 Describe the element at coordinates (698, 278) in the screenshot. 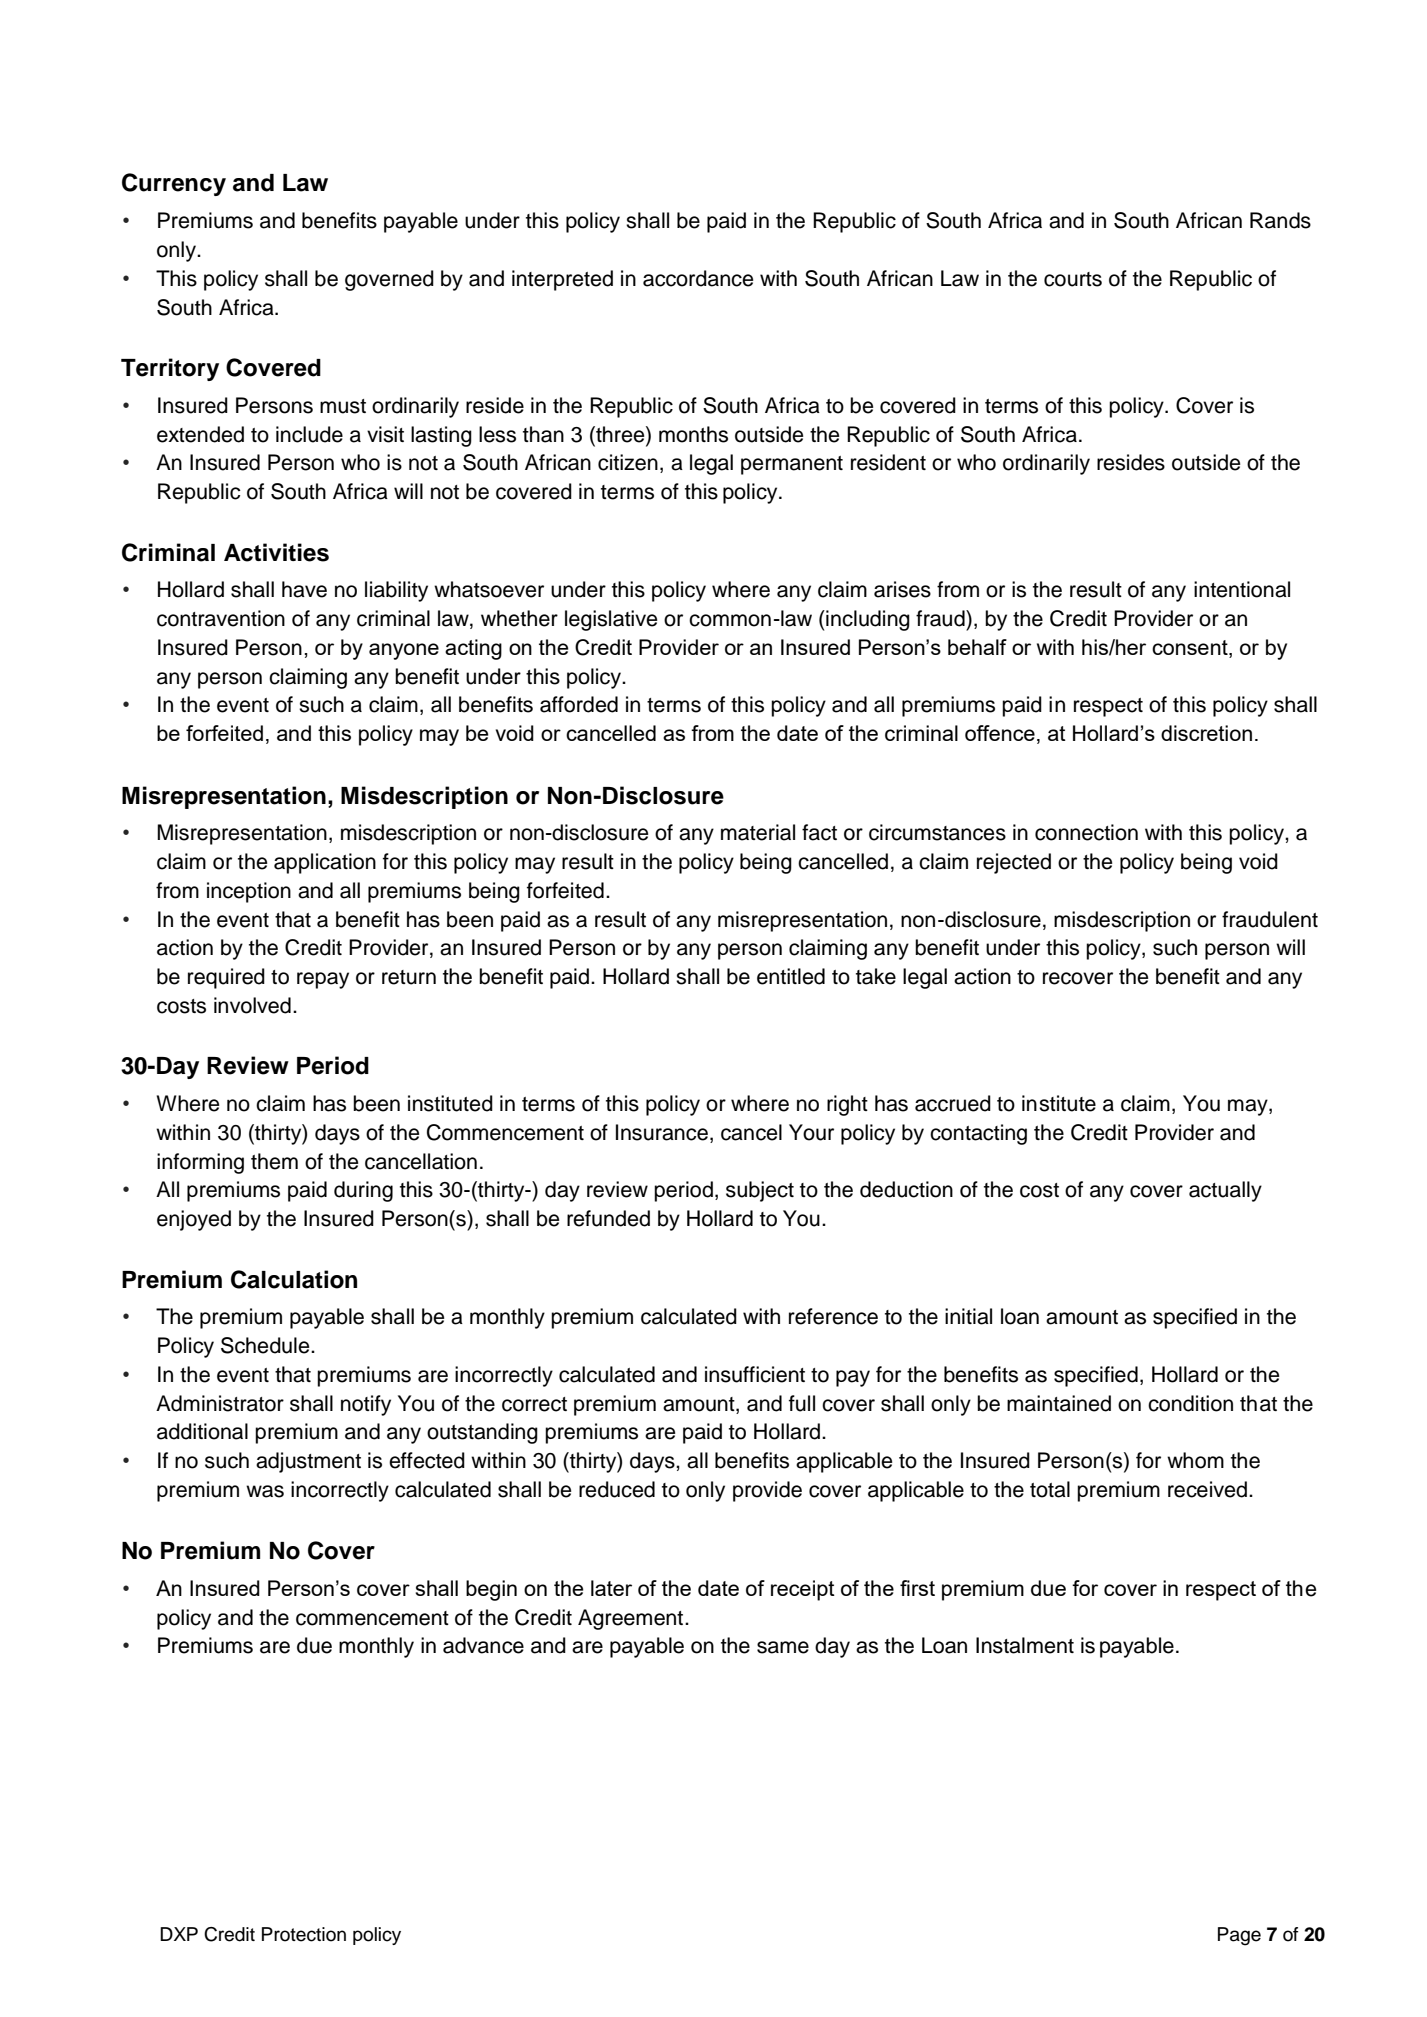

I see `accordance` at that location.
